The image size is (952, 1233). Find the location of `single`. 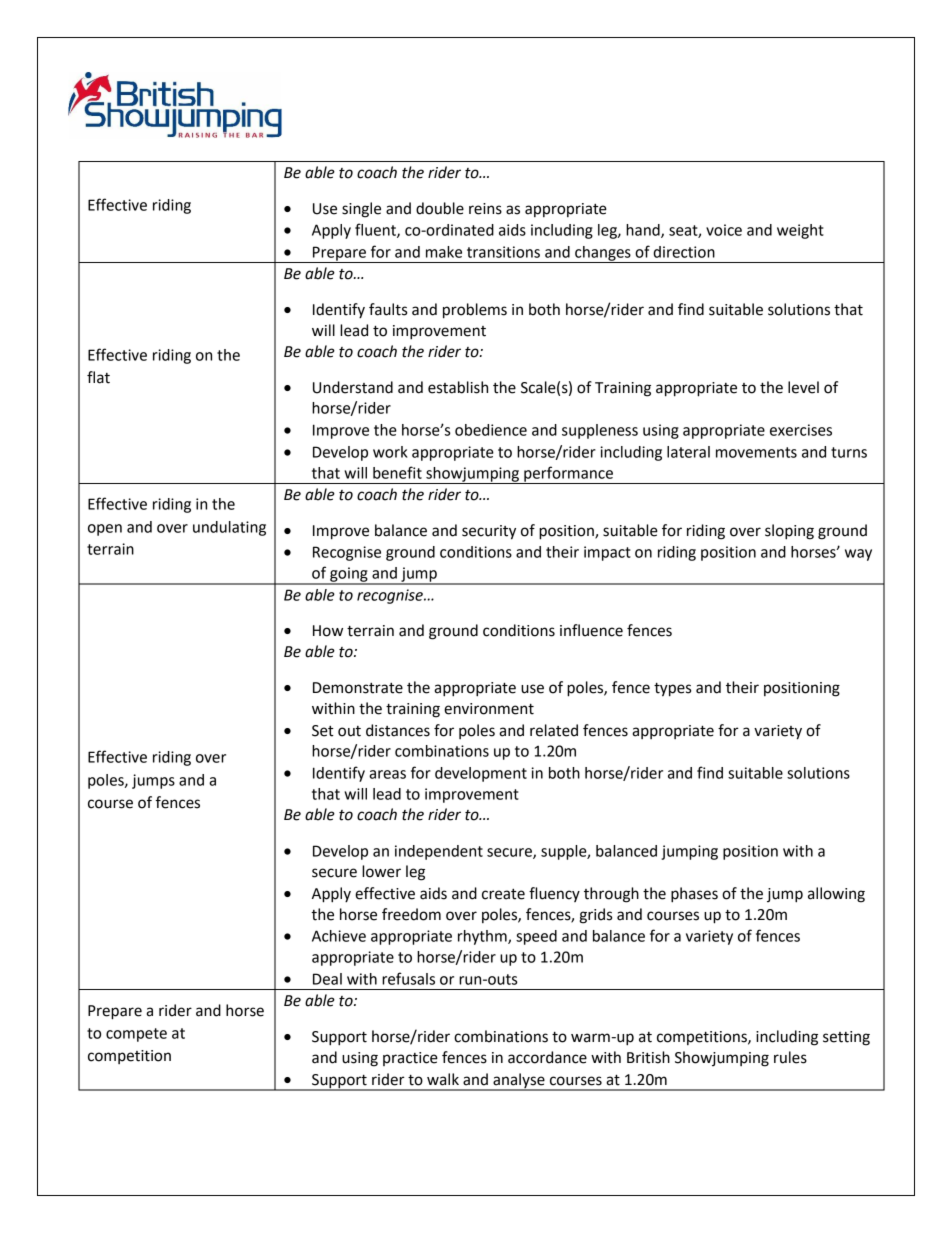

single is located at coordinates (361, 210).
